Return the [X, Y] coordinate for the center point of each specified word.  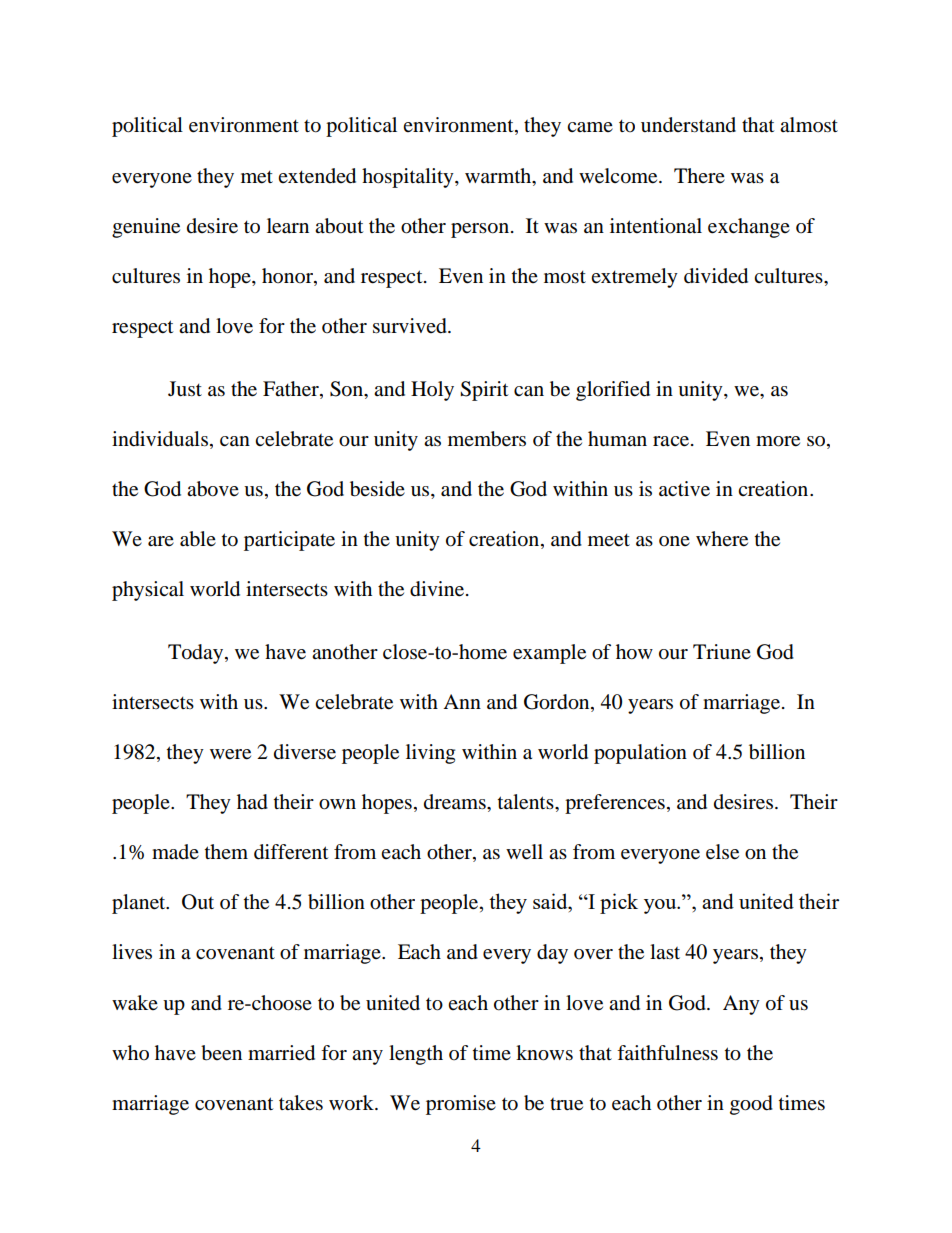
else [722, 852]
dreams [456, 802]
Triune [722, 652]
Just [185, 389]
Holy [432, 391]
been [221, 1053]
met [257, 177]
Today [197, 654]
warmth [499, 176]
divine [438, 589]
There [699, 175]
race [672, 441]
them [226, 851]
